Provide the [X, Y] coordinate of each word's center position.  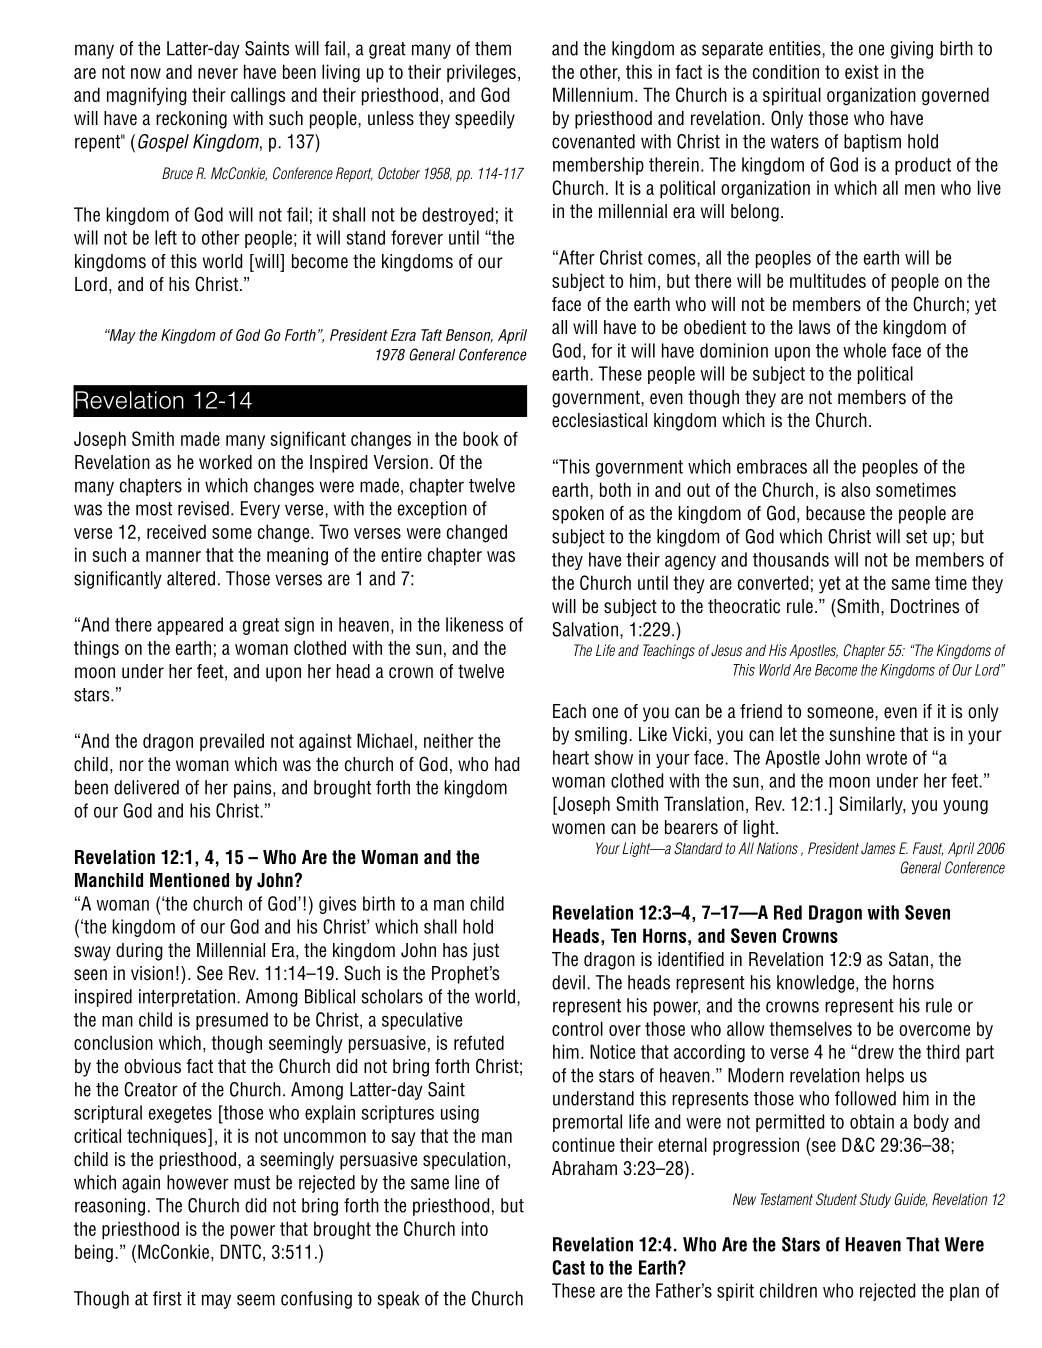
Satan [908, 959]
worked [225, 462]
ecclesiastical [599, 420]
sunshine [862, 734]
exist [862, 71]
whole [864, 350]
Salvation [585, 629]
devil [568, 982]
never [218, 73]
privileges [481, 73]
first [167, 1298]
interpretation [187, 998]
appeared [190, 626]
